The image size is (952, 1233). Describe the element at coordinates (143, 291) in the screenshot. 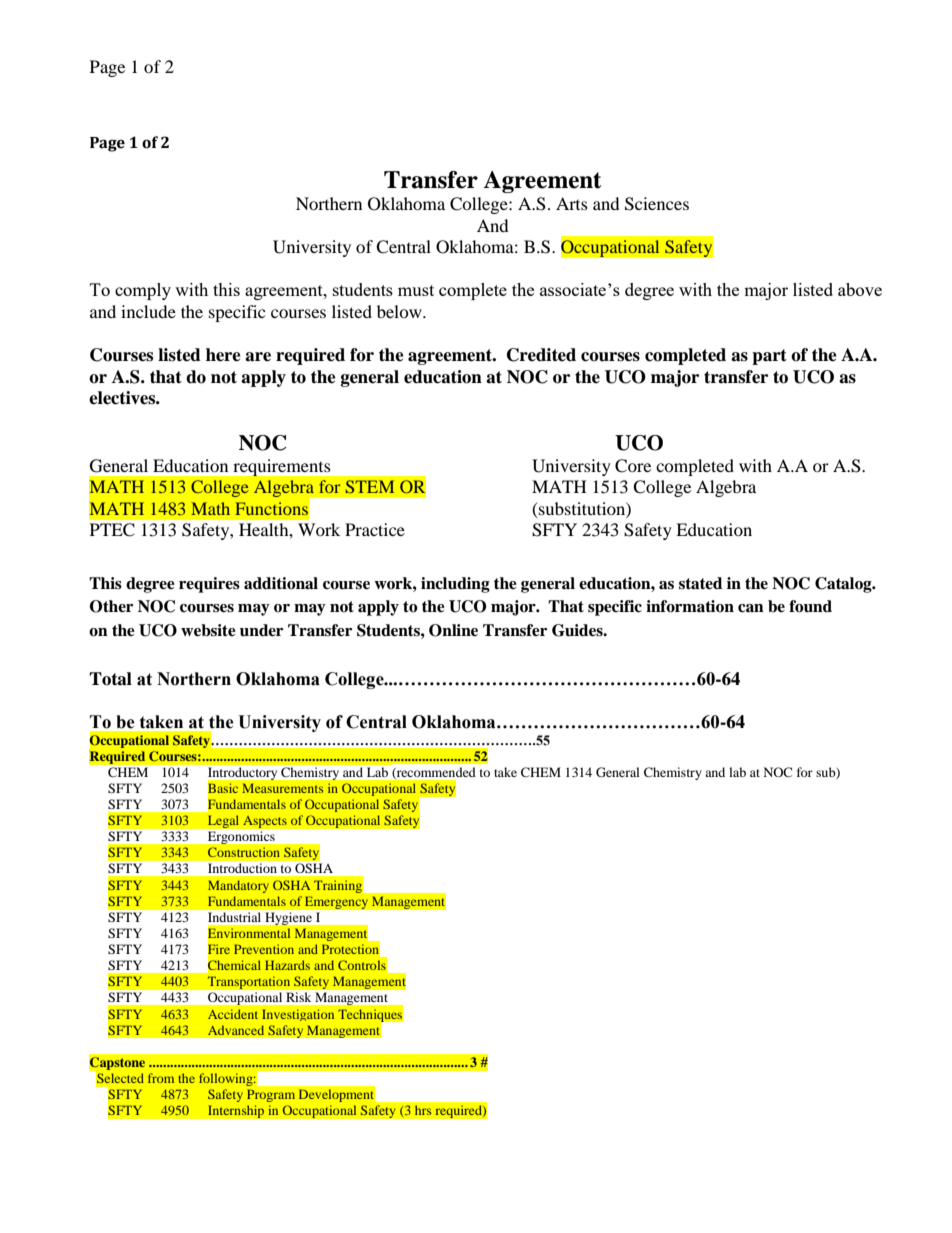

I see `comply` at that location.
